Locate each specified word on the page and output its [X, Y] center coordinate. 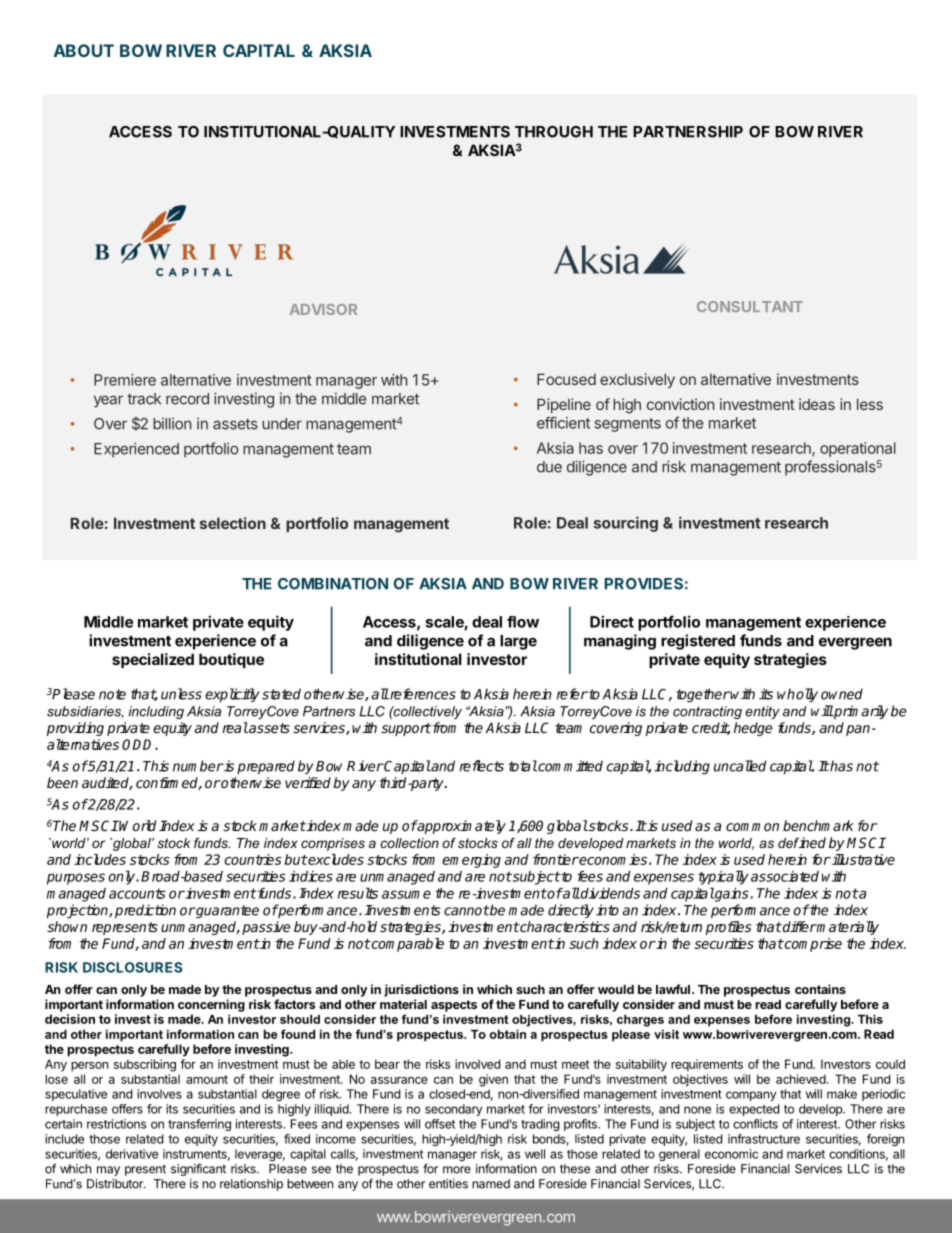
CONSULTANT [750, 306]
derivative [132, 1154]
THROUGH [554, 132]
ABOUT [84, 50]
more [457, 1170]
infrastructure [764, 1139]
